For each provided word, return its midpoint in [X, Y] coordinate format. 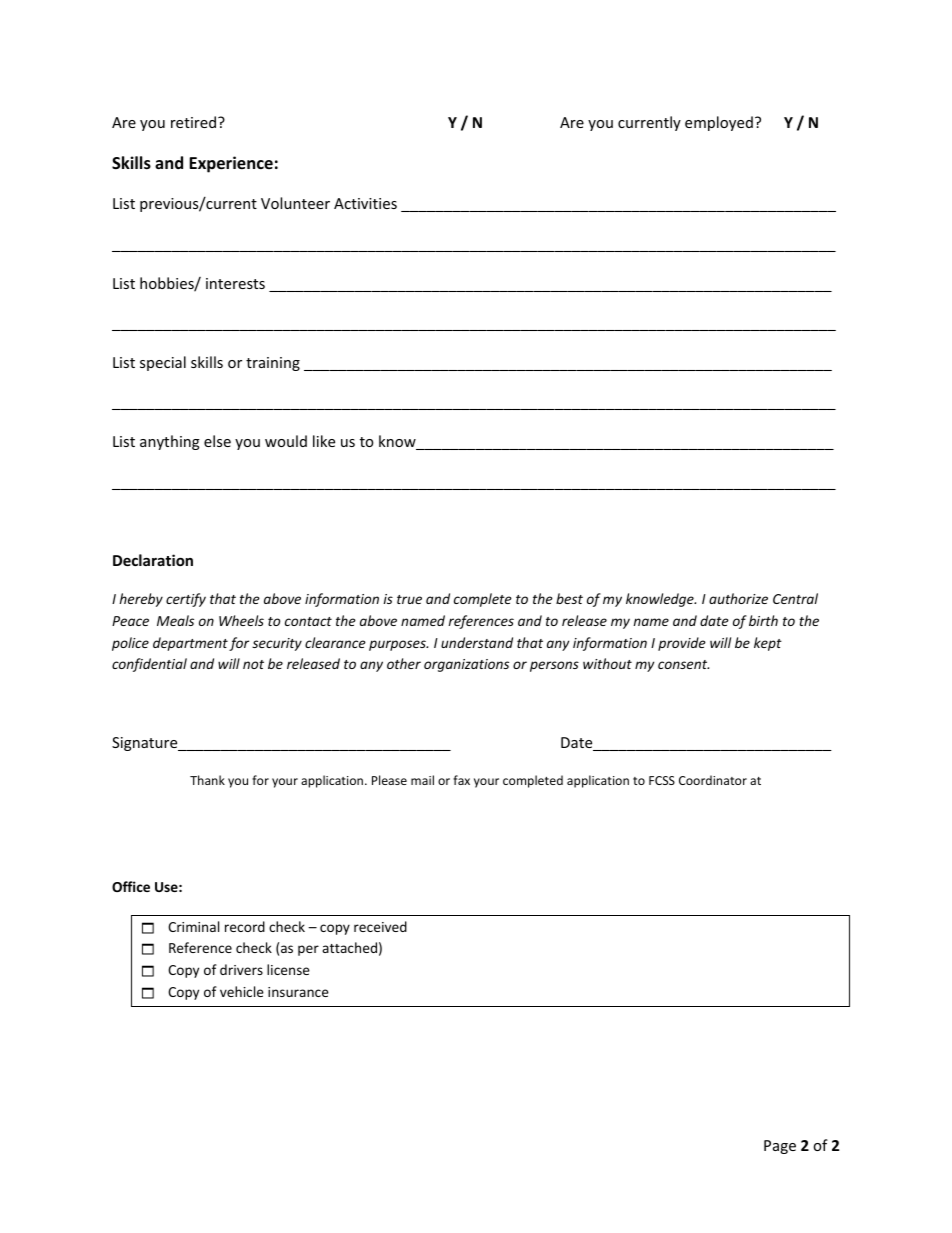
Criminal [193, 926]
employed [719, 123]
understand [477, 642]
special [163, 363]
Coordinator [713, 780]
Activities [365, 203]
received [380, 926]
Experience [231, 164]
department [190, 644]
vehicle [242, 991]
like [324, 441]
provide [682, 644]
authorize [738, 598]
